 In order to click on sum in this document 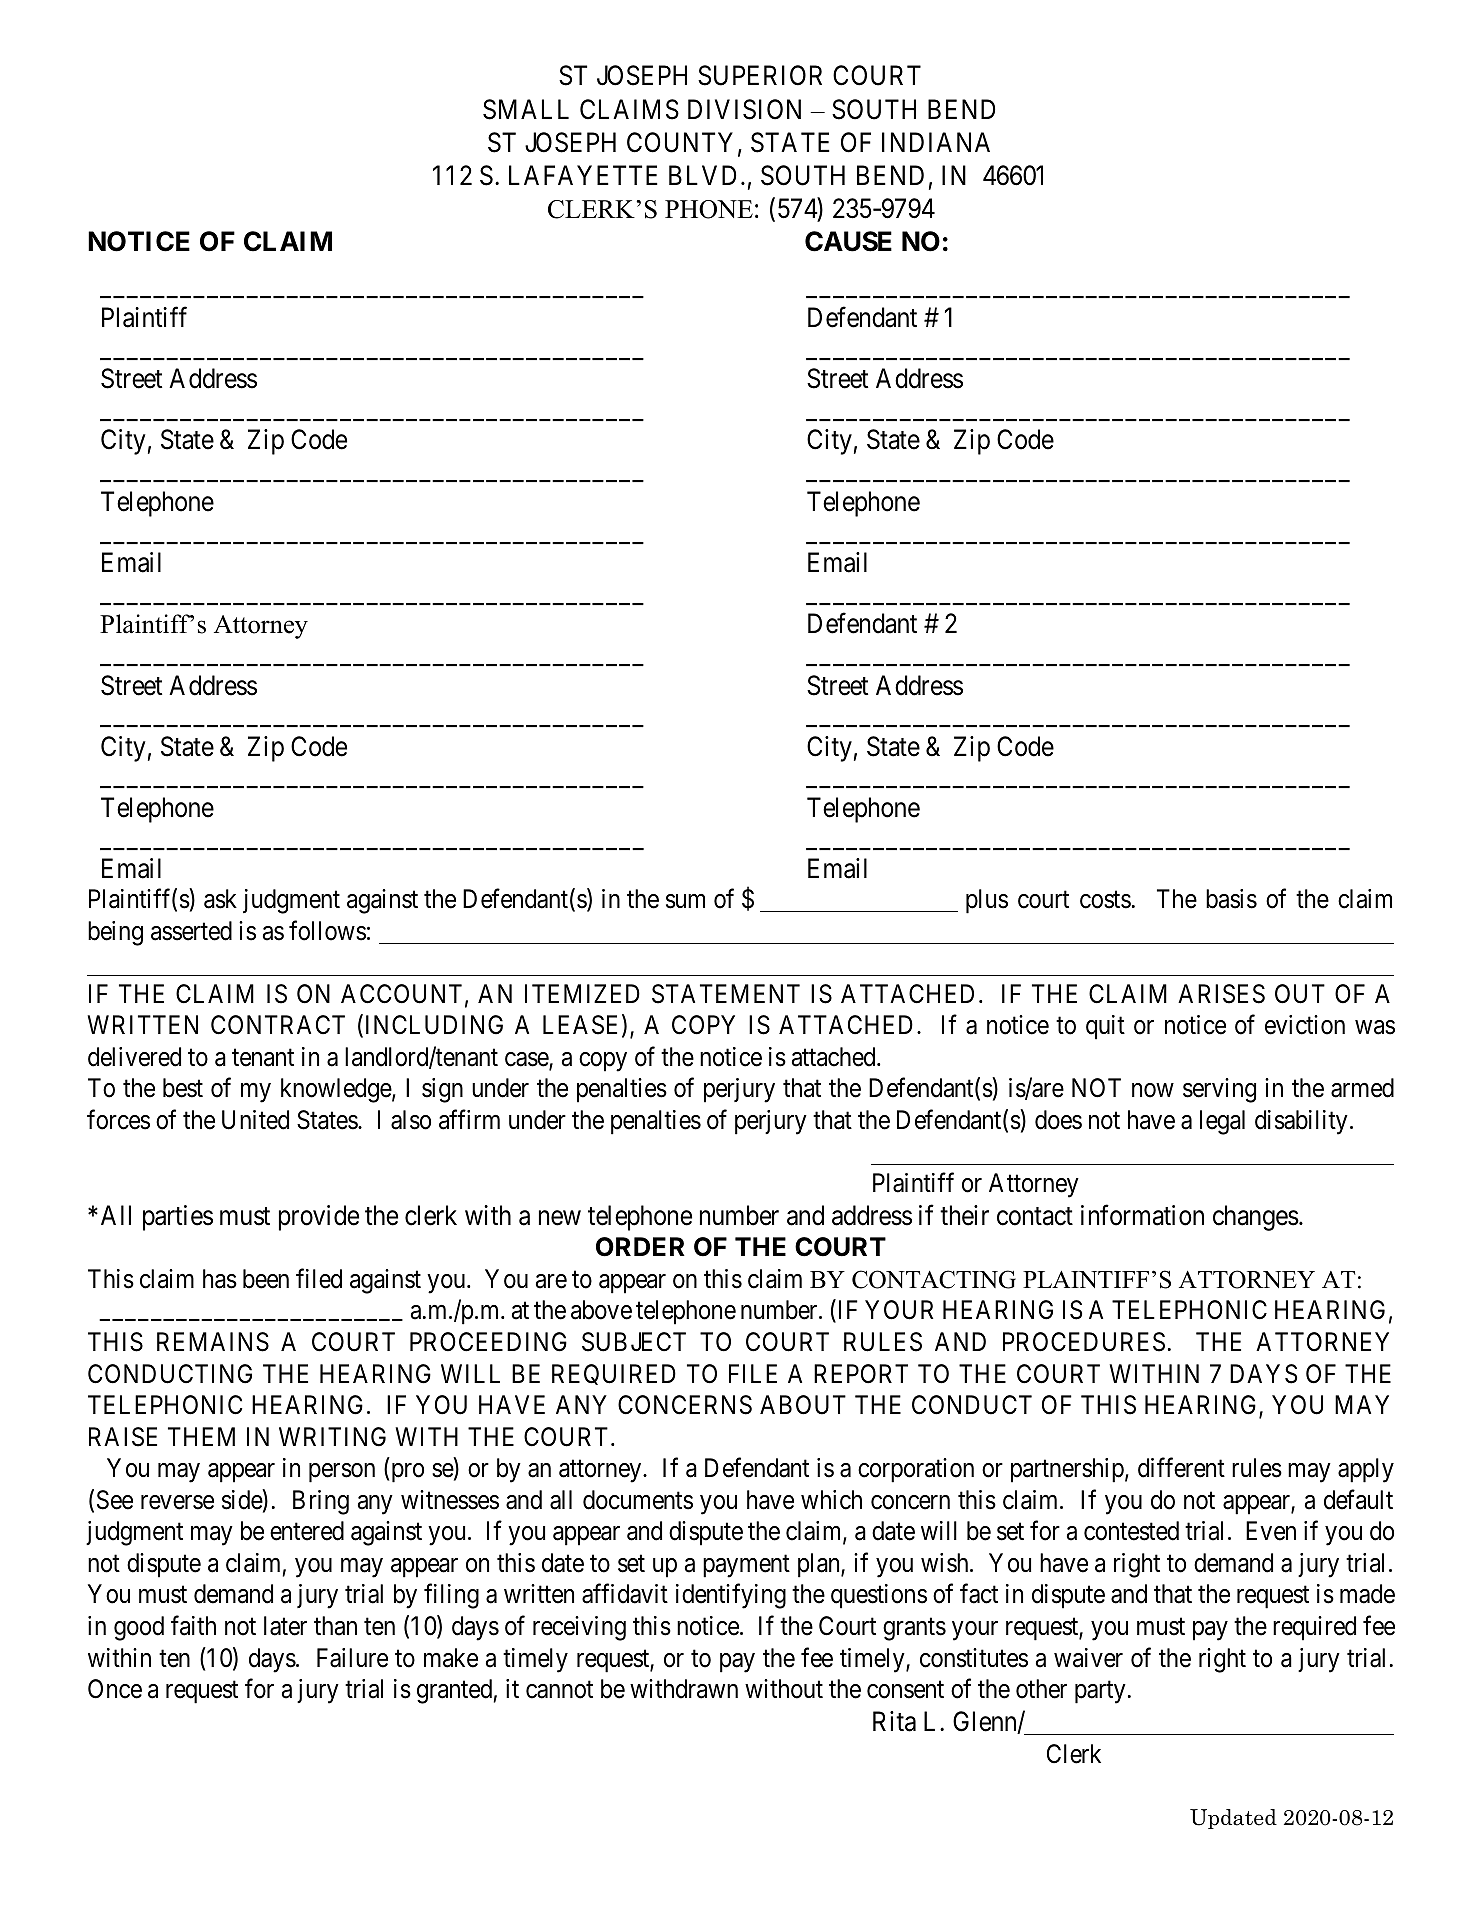, I will do `click(685, 901)`.
